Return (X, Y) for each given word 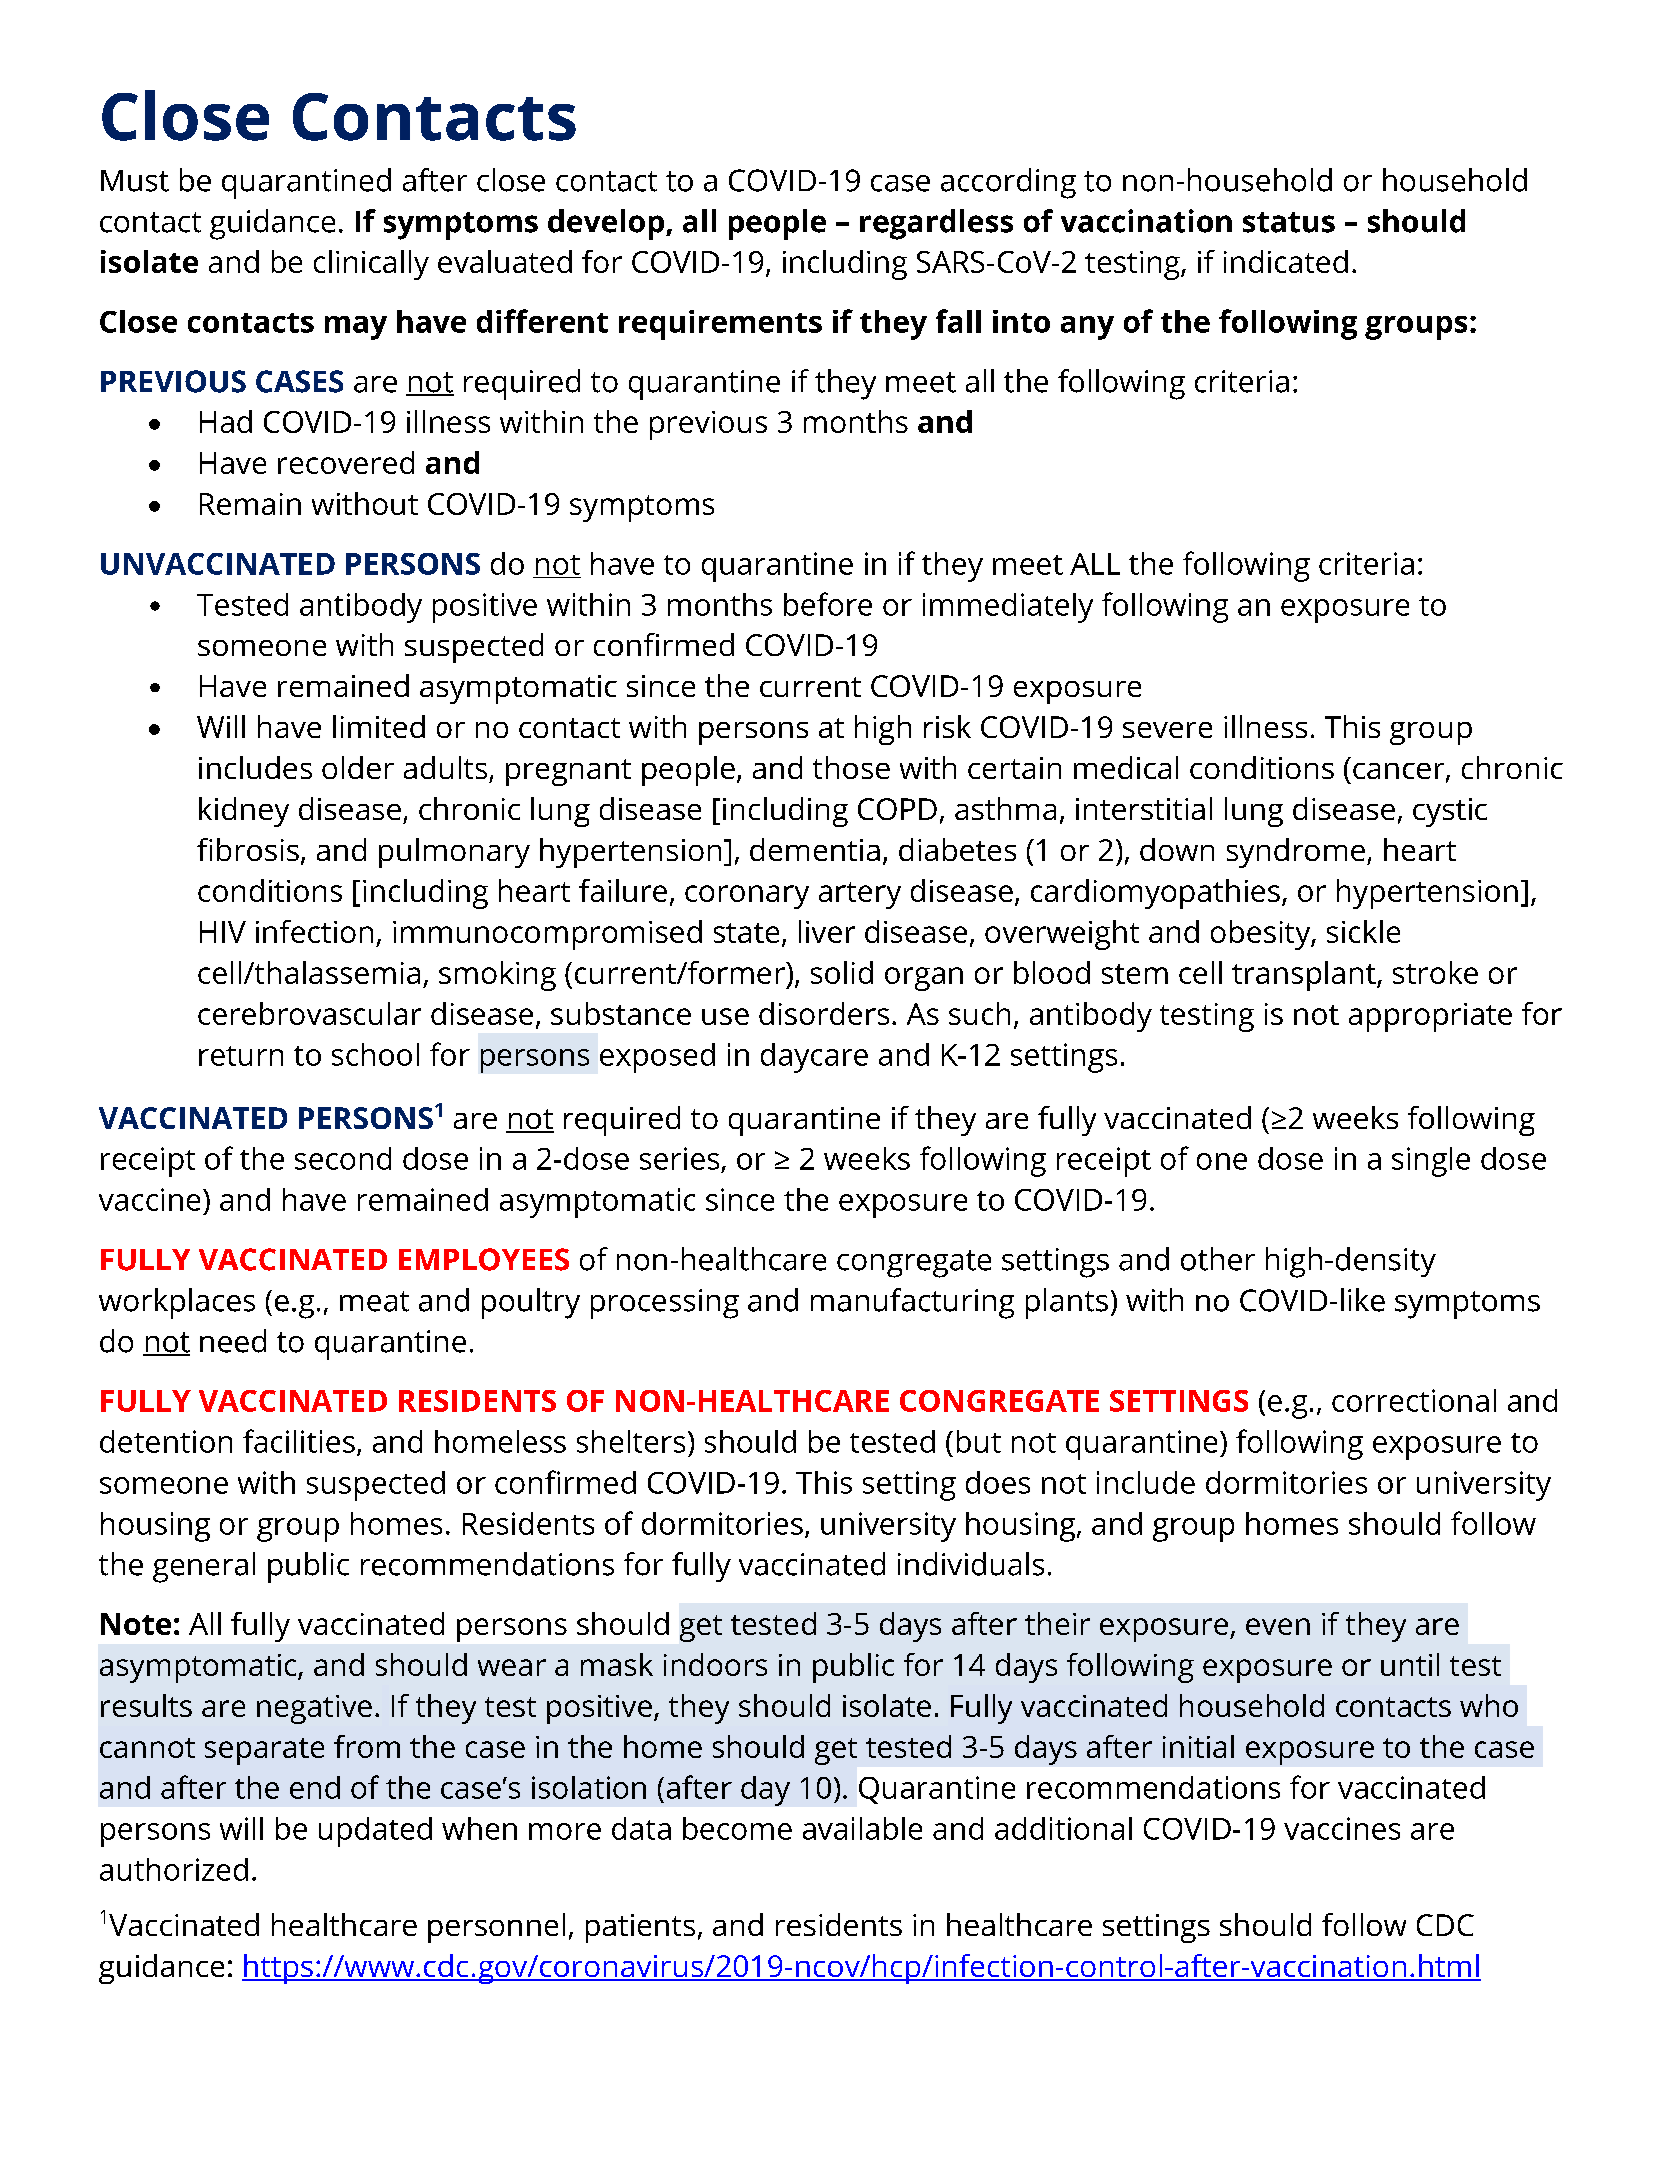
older (358, 767)
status (1289, 222)
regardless (936, 224)
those (851, 767)
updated (375, 1832)
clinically (371, 265)
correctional (1414, 1400)
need (233, 1341)
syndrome (1296, 853)
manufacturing (912, 1303)
